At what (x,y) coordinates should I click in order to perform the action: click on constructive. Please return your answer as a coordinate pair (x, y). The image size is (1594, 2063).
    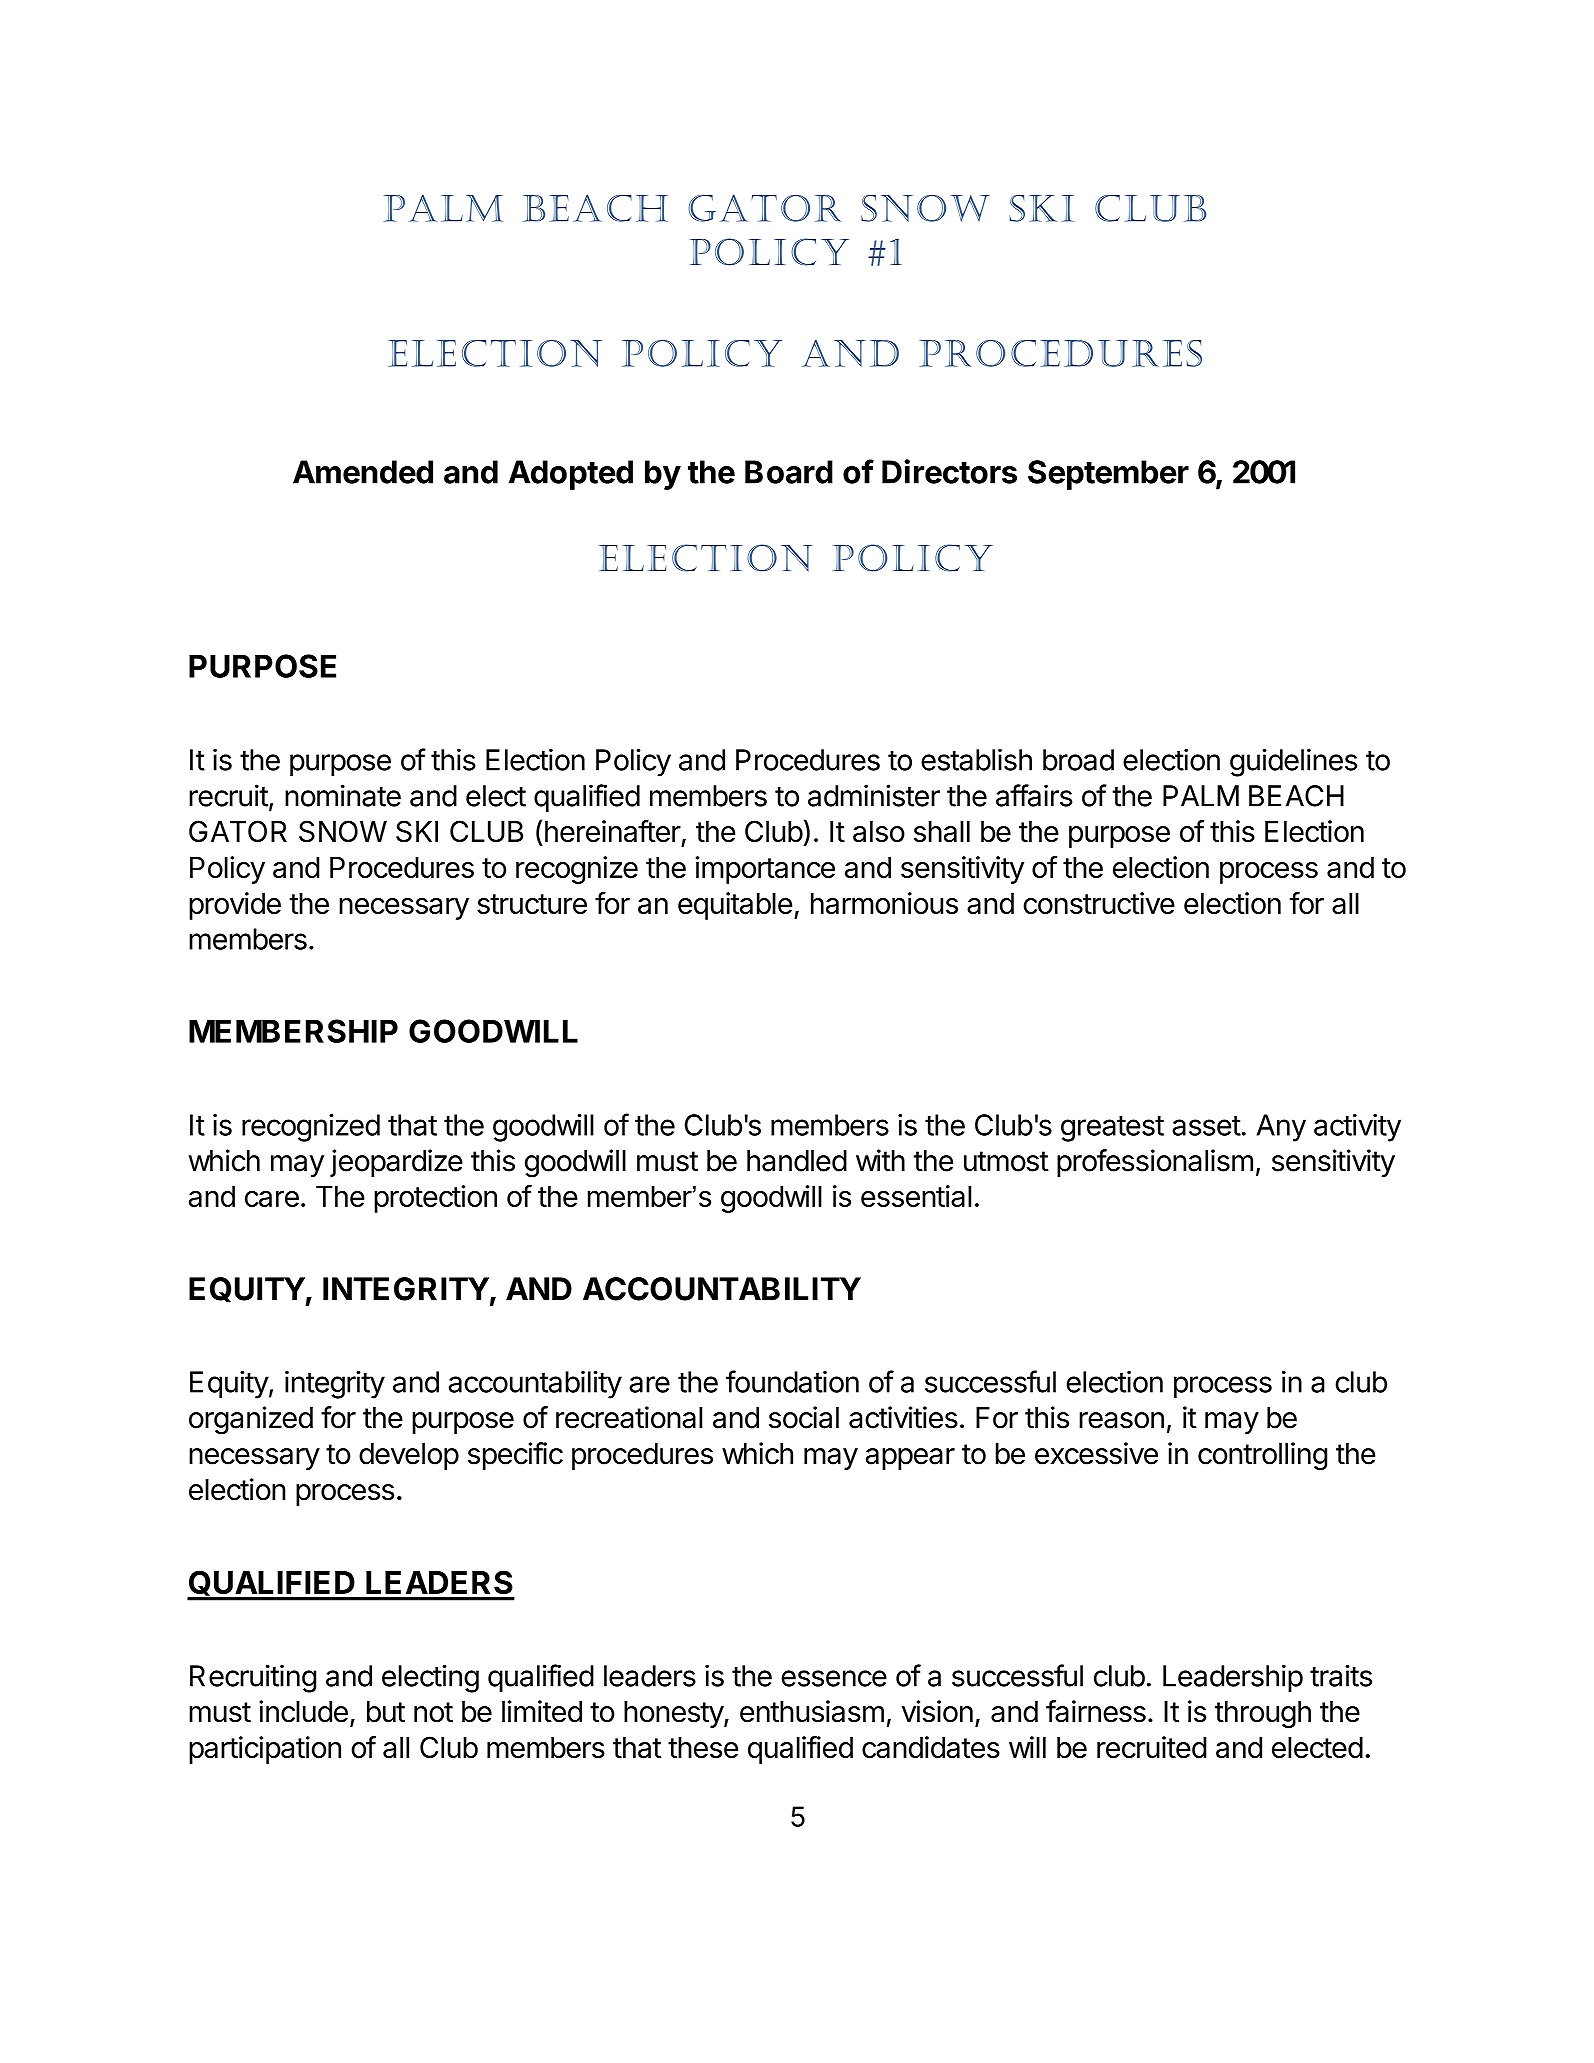
    Looking at the image, I should click on (1099, 903).
